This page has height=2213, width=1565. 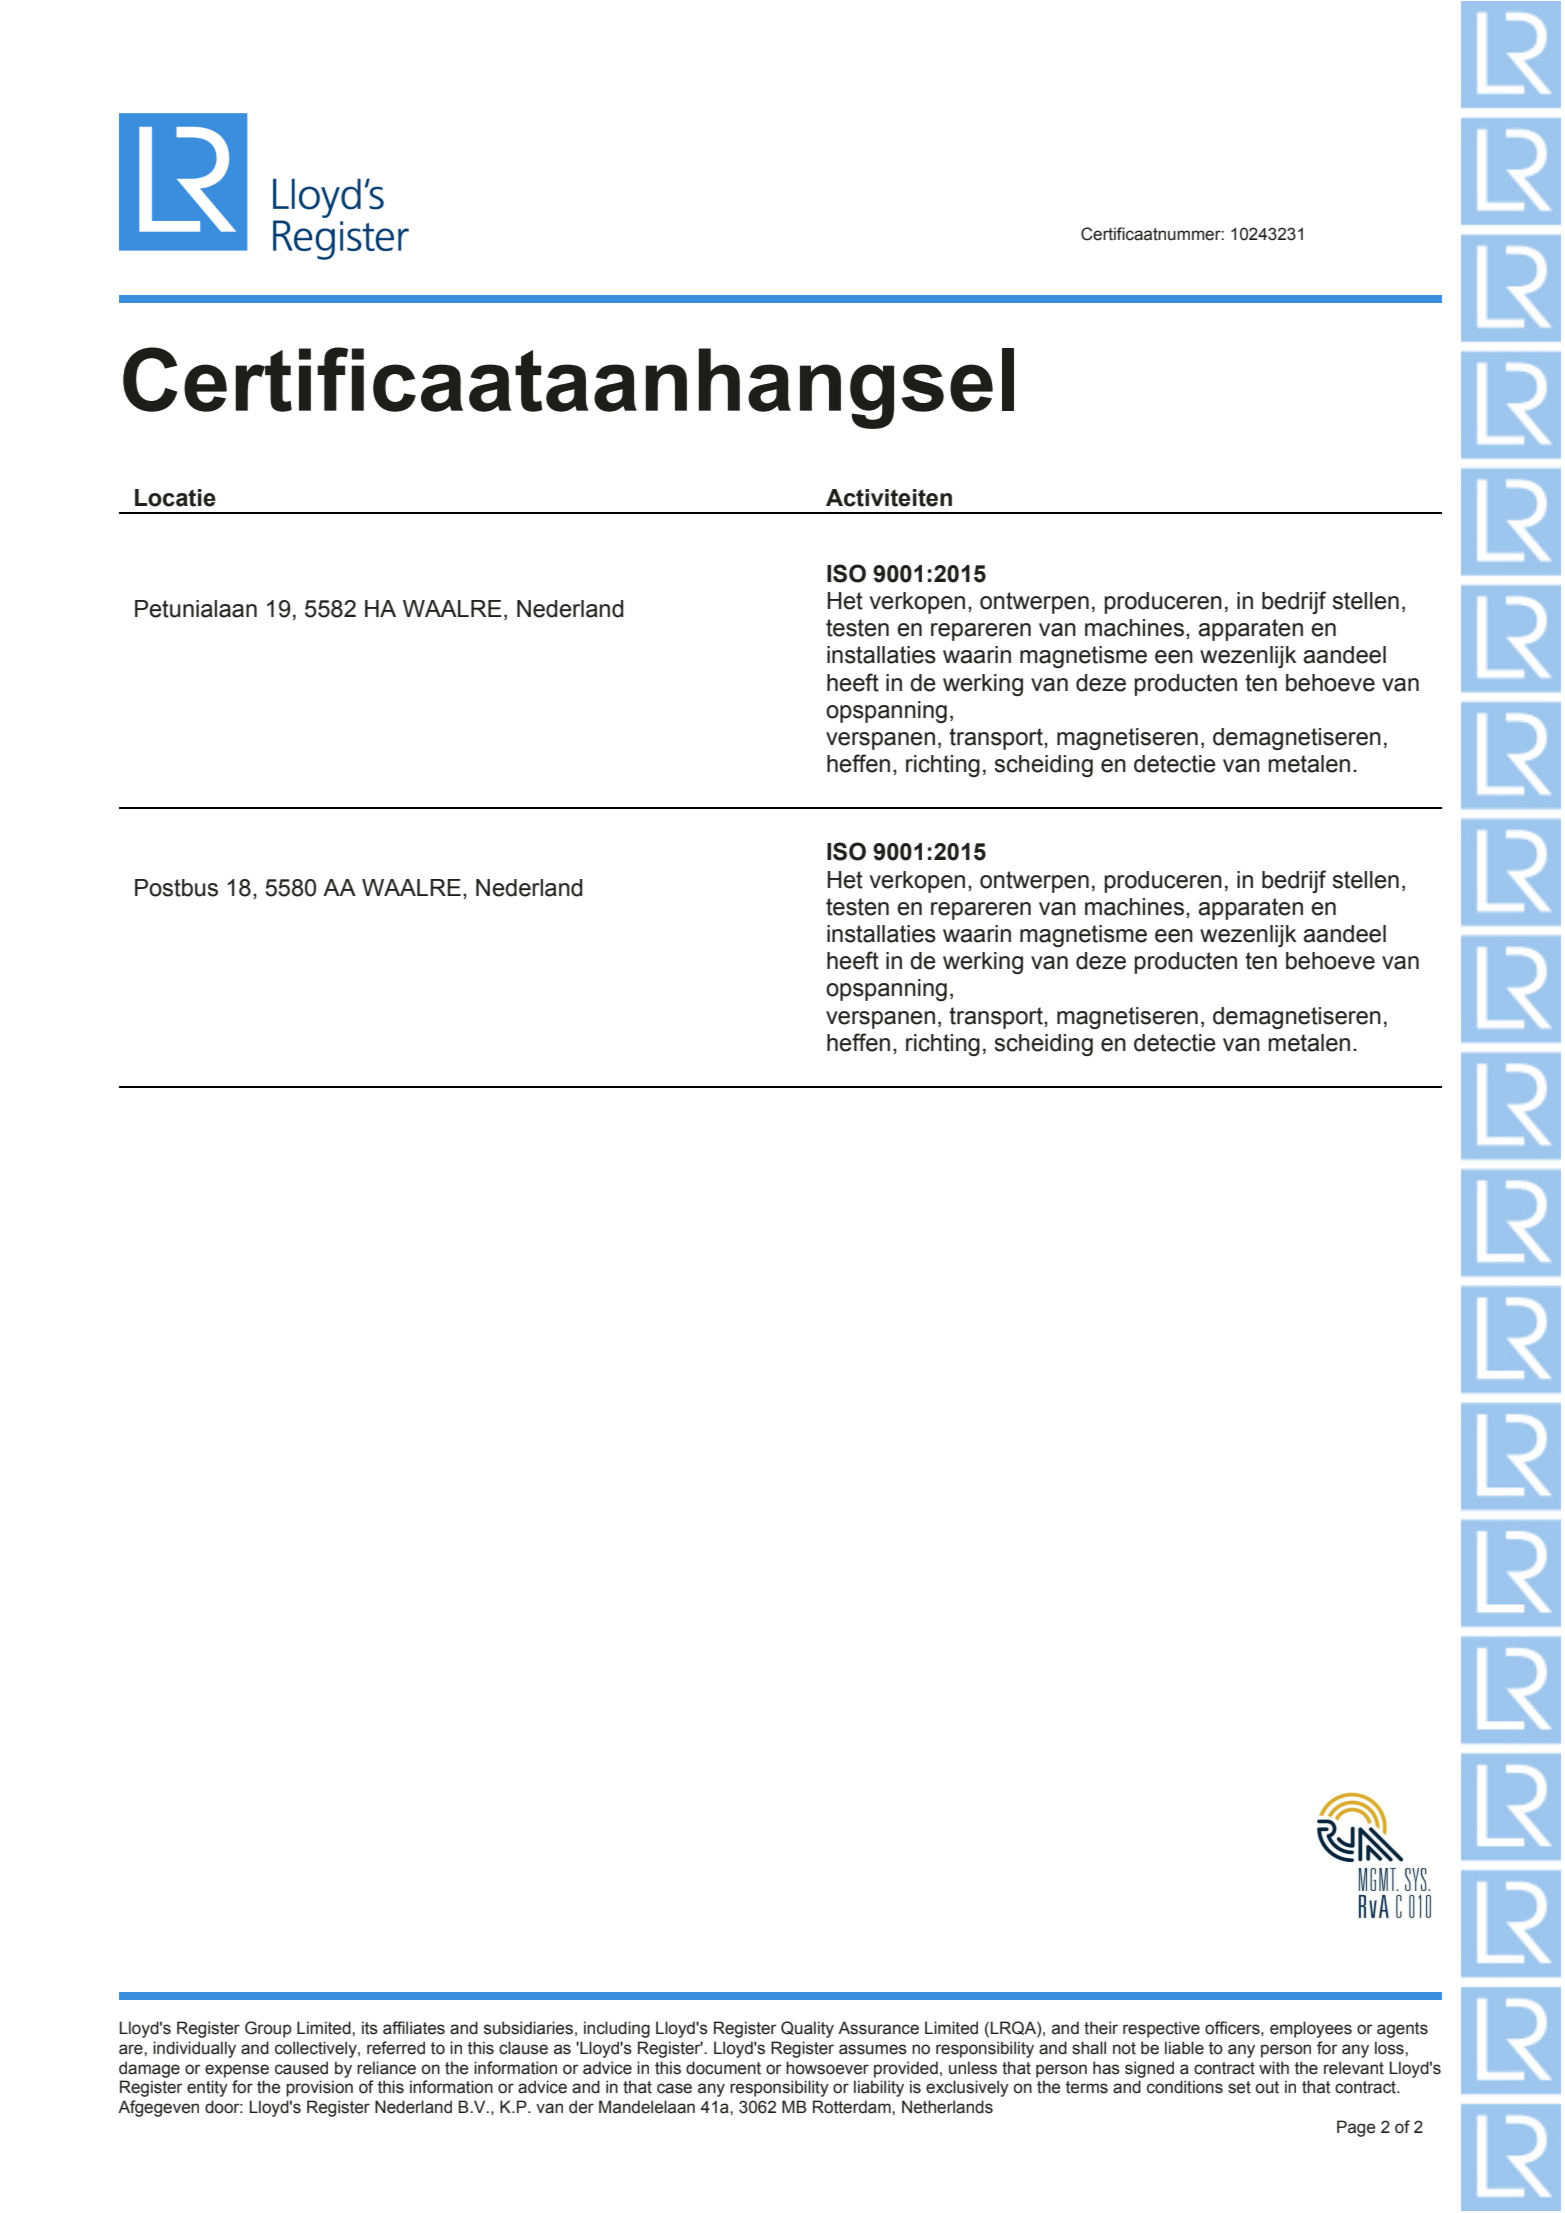 What do you see at coordinates (853, 2107) in the page?
I see `Rotterdam` at bounding box center [853, 2107].
